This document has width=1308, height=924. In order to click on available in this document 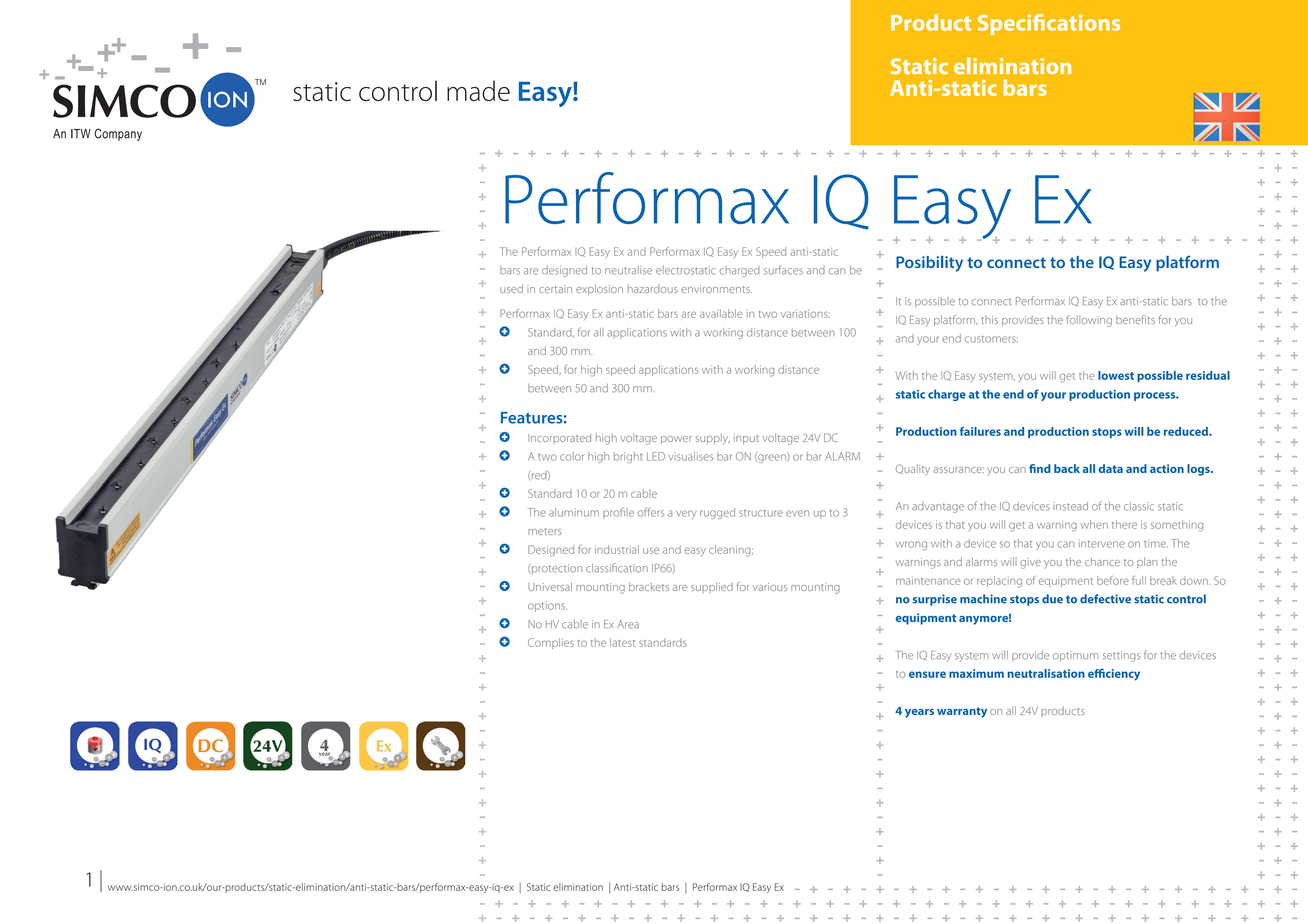, I will do `click(721, 313)`.
